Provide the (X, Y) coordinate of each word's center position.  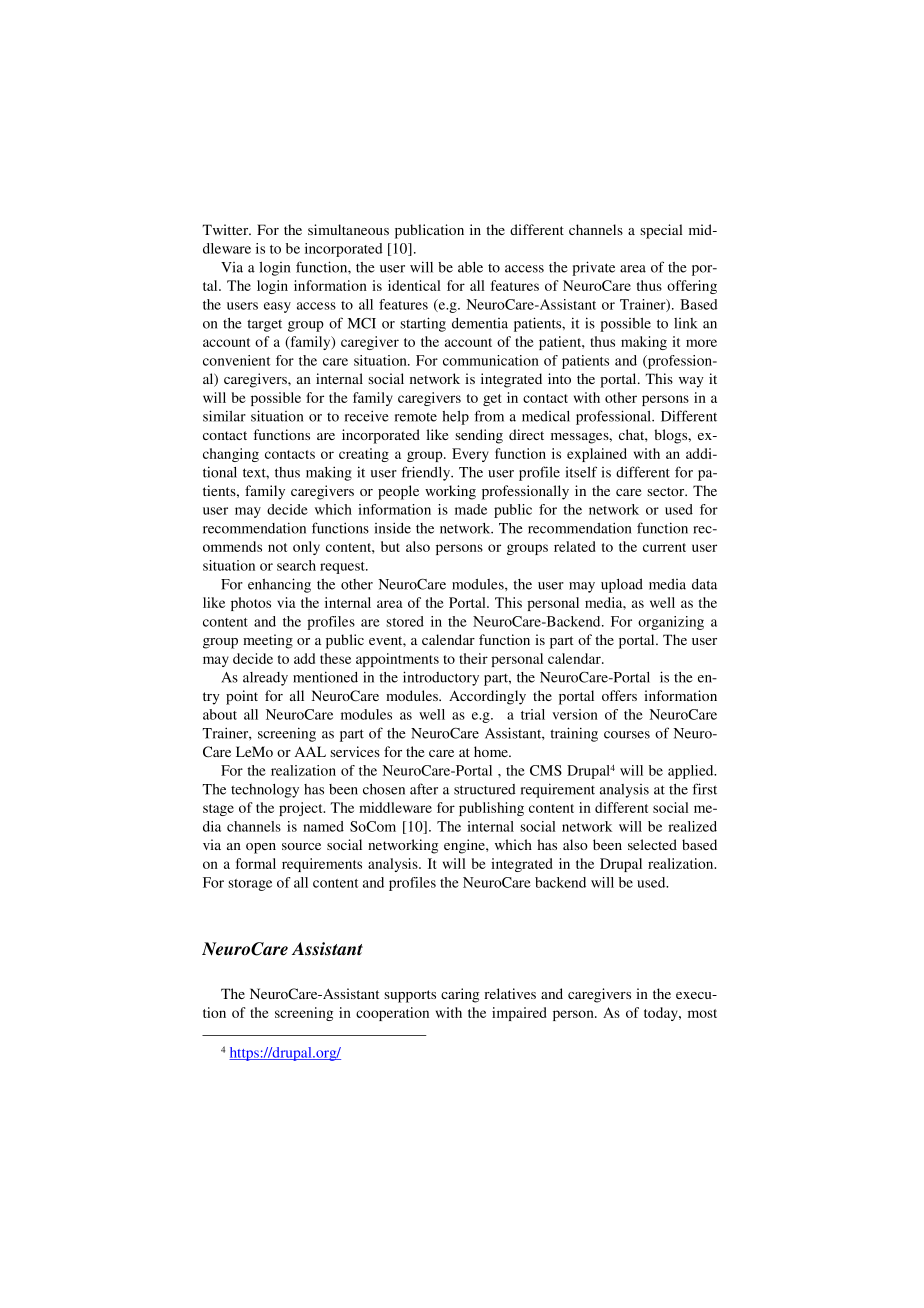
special (661, 231)
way (691, 382)
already (265, 679)
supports (410, 996)
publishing (491, 809)
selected (652, 844)
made (471, 509)
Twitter (226, 229)
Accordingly (487, 697)
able (470, 267)
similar (224, 416)
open (261, 848)
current (664, 547)
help (455, 418)
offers (619, 695)
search (296, 565)
